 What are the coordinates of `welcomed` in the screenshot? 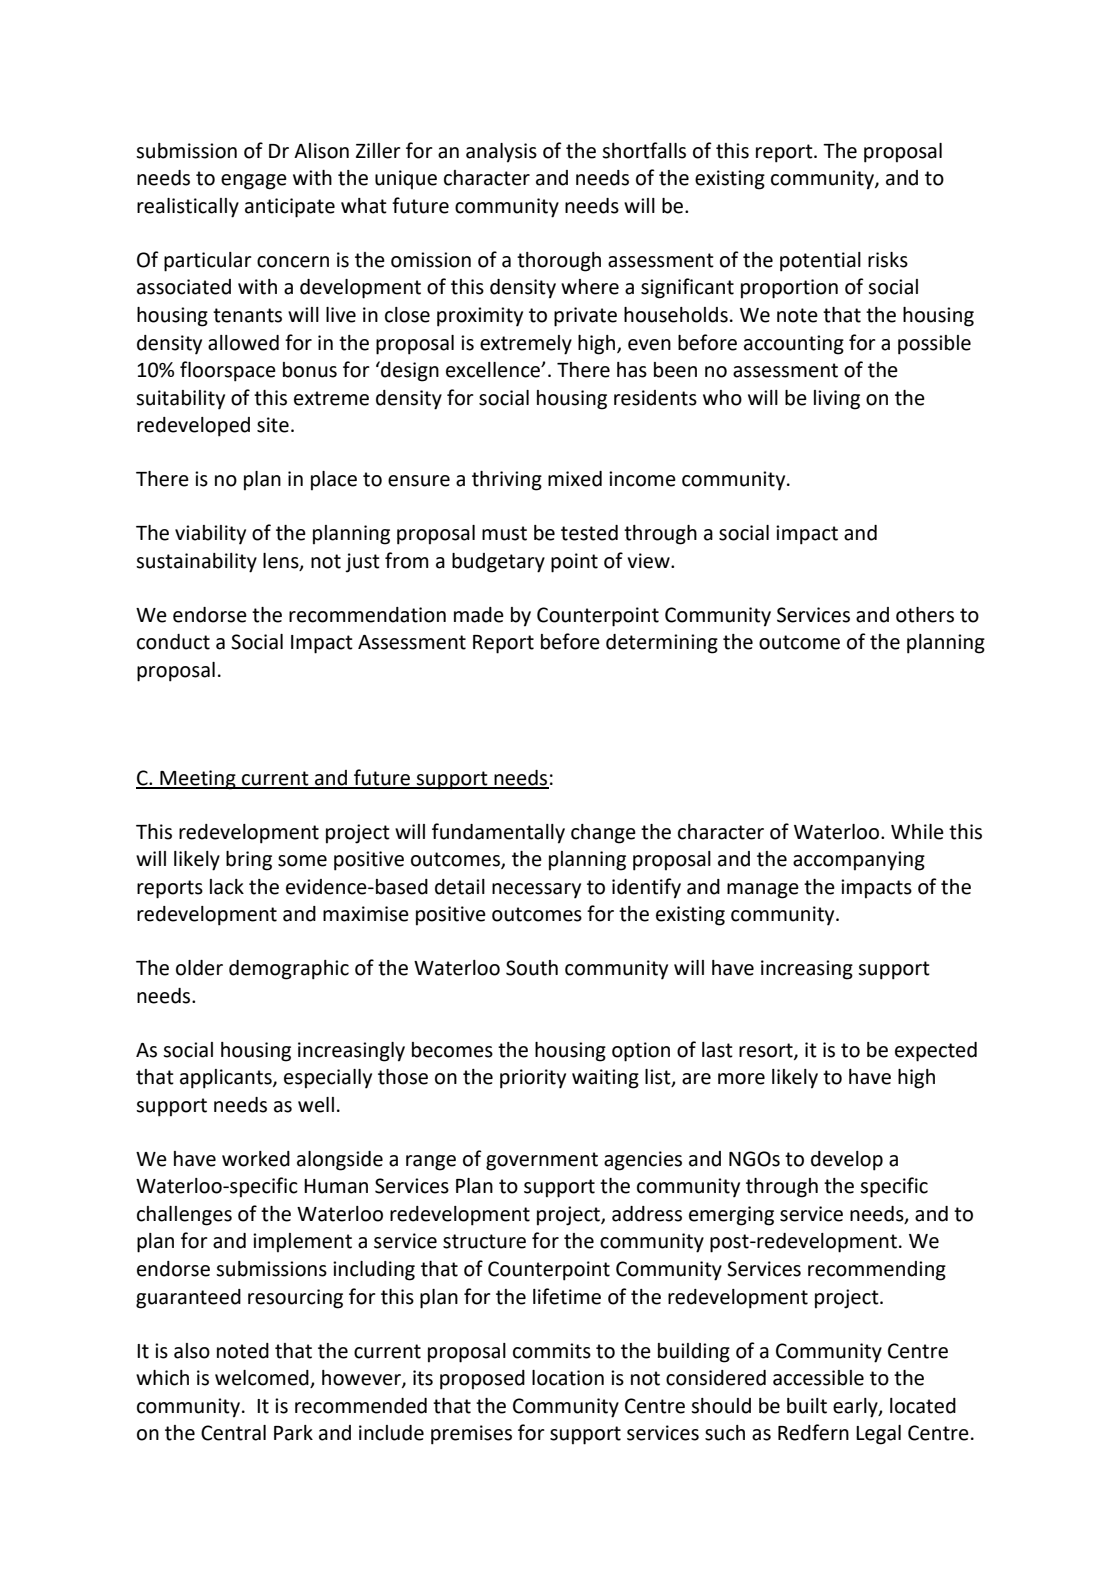 It's located at (263, 1379).
